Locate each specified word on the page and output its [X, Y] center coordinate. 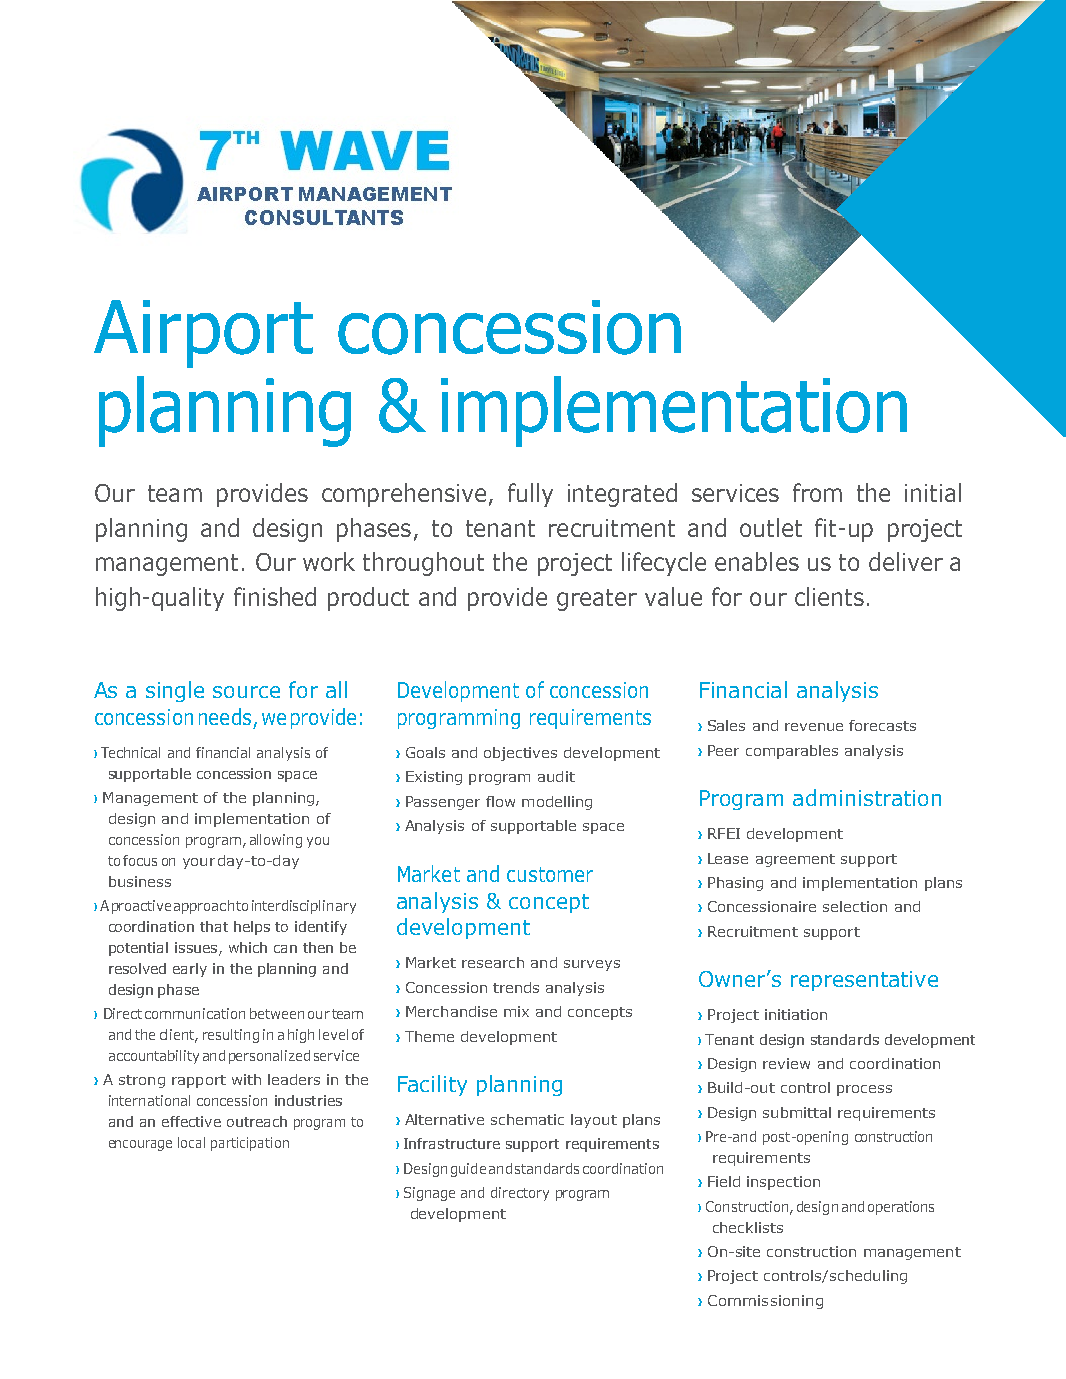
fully [530, 495]
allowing [276, 841]
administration [867, 797]
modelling [557, 803]
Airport [203, 334]
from [817, 492]
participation [250, 1144]
